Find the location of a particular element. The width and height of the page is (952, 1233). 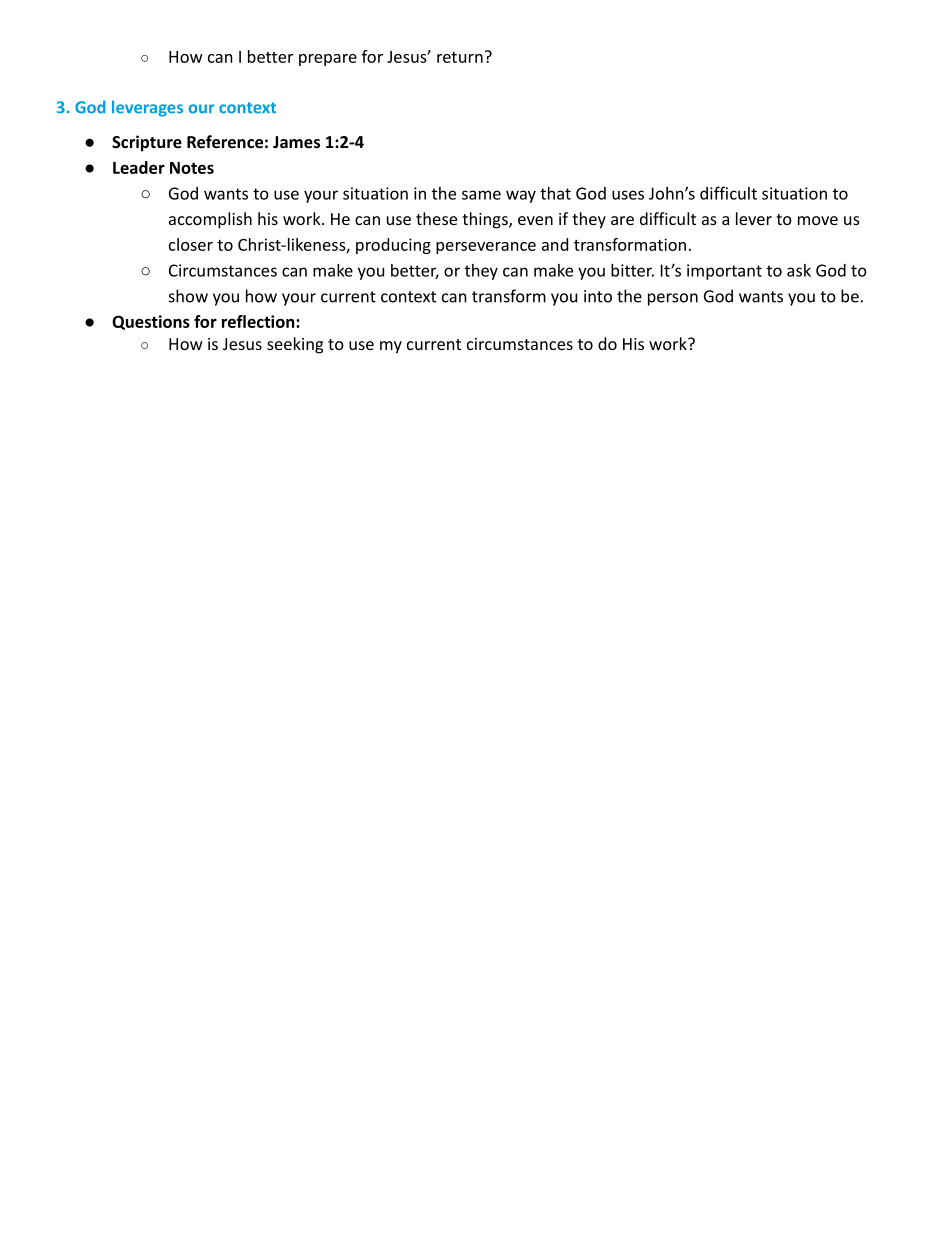

James is located at coordinates (296, 142).
